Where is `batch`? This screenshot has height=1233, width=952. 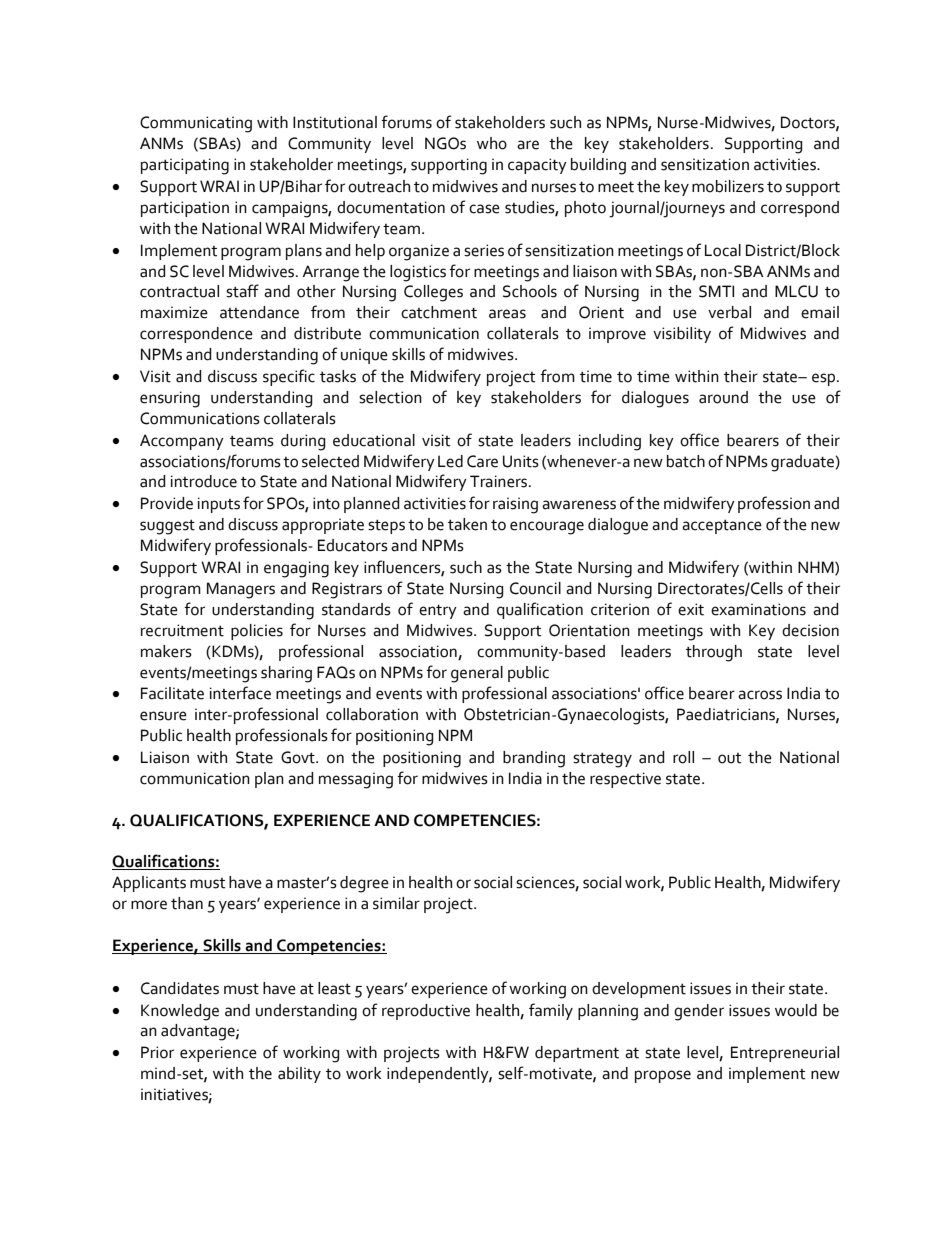 batch is located at coordinates (686, 461).
